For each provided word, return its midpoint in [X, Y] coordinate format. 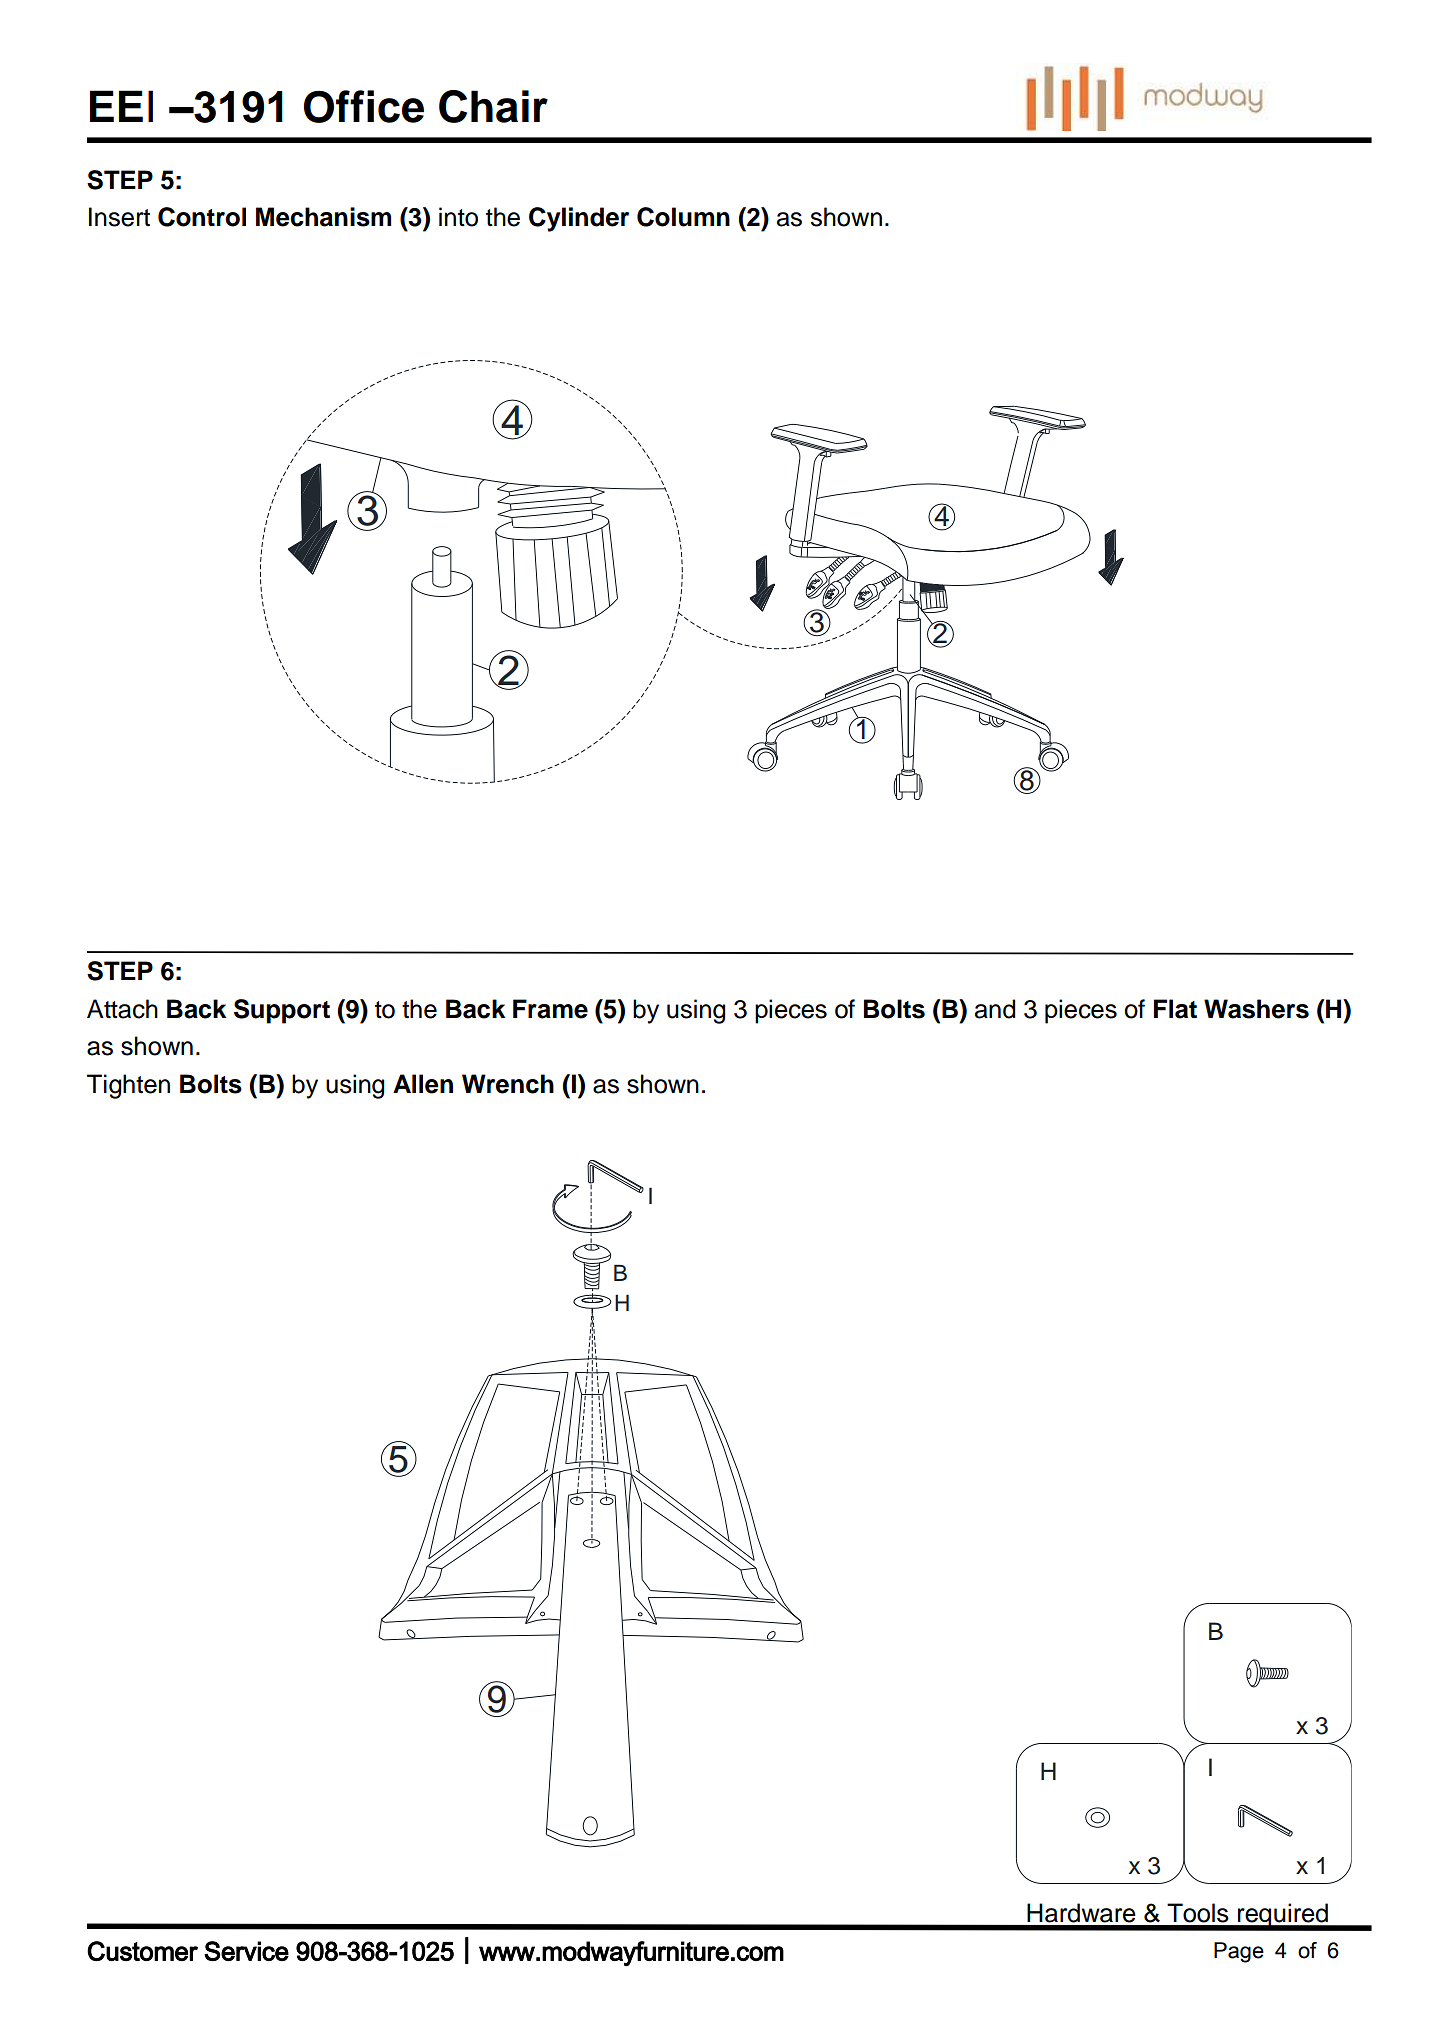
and [995, 1009]
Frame [550, 1009]
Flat [1175, 1009]
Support [282, 1011]
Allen [423, 1084]
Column [683, 217]
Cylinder [579, 219]
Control [202, 217]
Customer [142, 1951]
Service [246, 1951]
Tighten [128, 1086]
